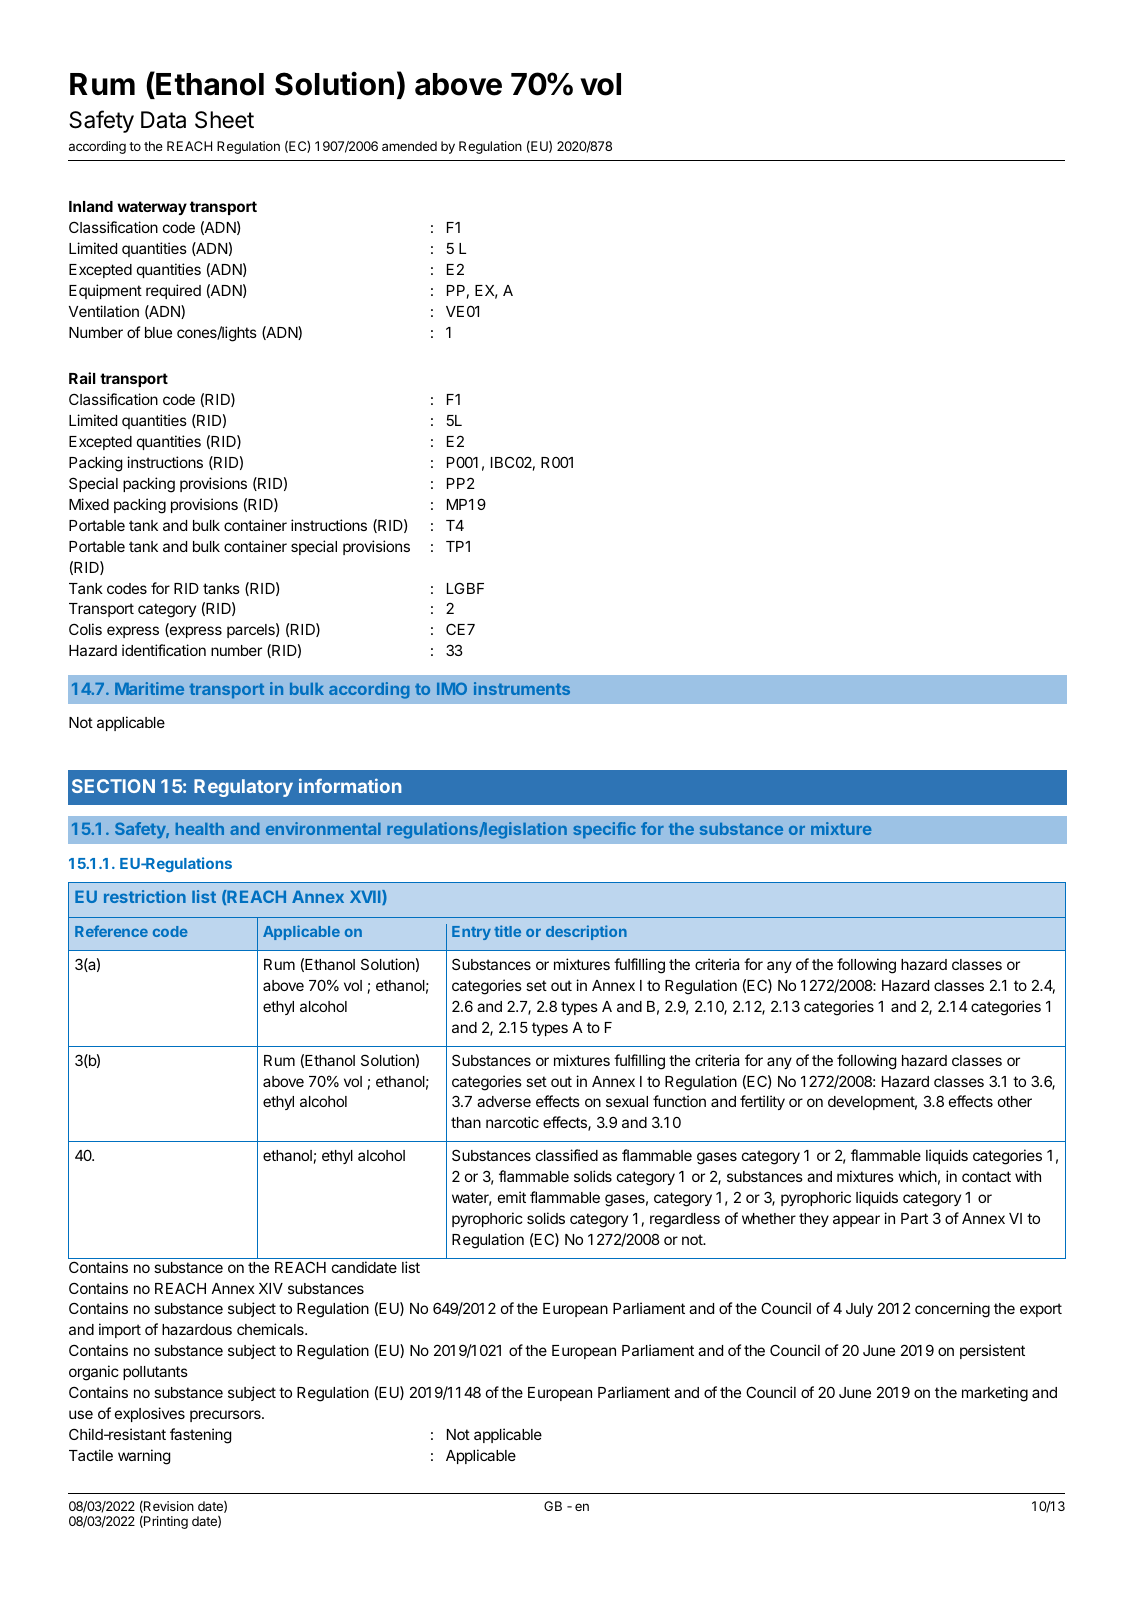 The image size is (1131, 1599). Describe the element at coordinates (522, 688) in the page. I see `instruments` at that location.
